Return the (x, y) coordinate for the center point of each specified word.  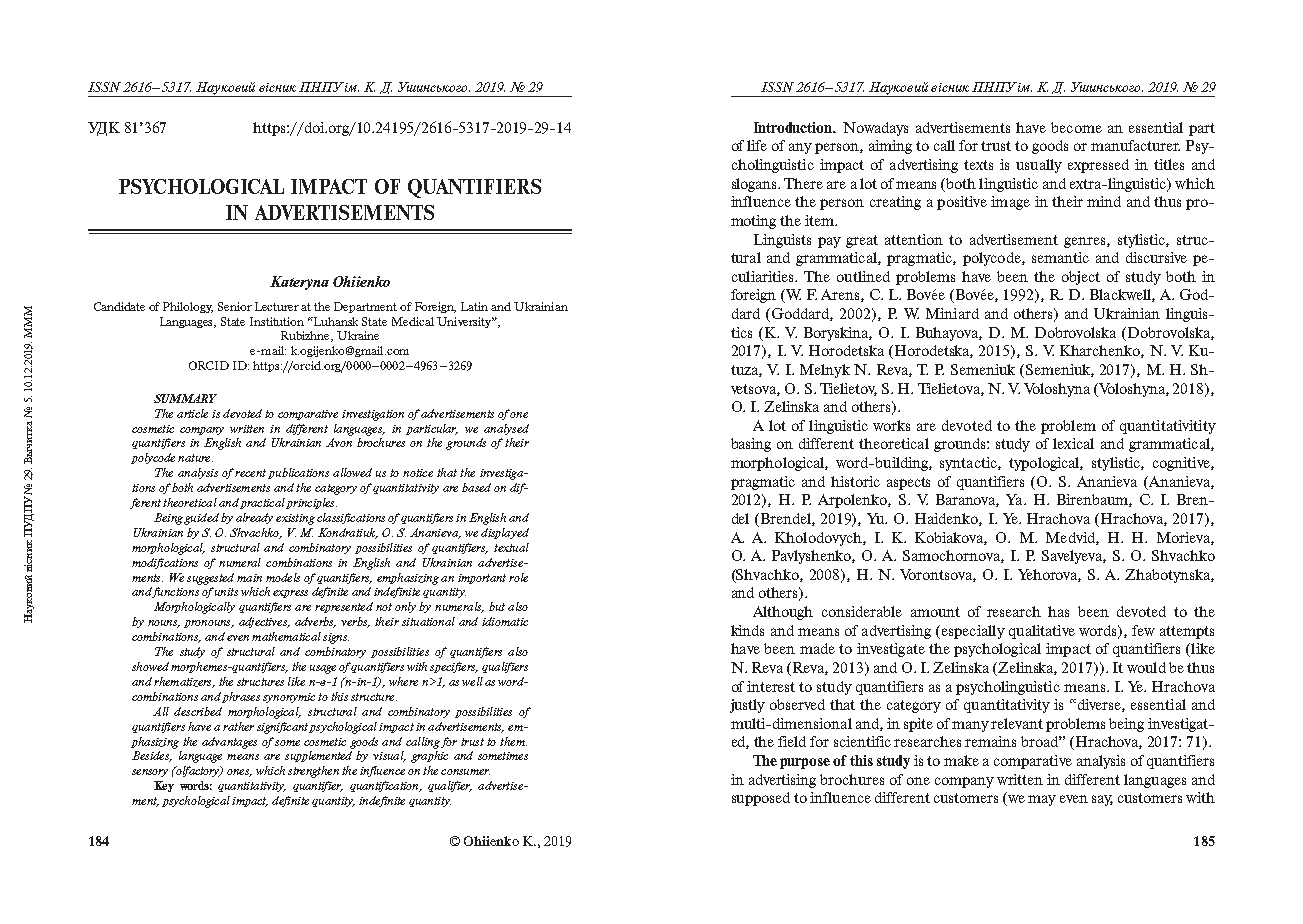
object (1081, 278)
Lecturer (278, 306)
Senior (235, 306)
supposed (761, 799)
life (757, 145)
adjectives (264, 622)
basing (751, 445)
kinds (747, 630)
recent (250, 473)
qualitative (1042, 632)
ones (239, 773)
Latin (474, 306)
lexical (1073, 443)
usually (1039, 166)
